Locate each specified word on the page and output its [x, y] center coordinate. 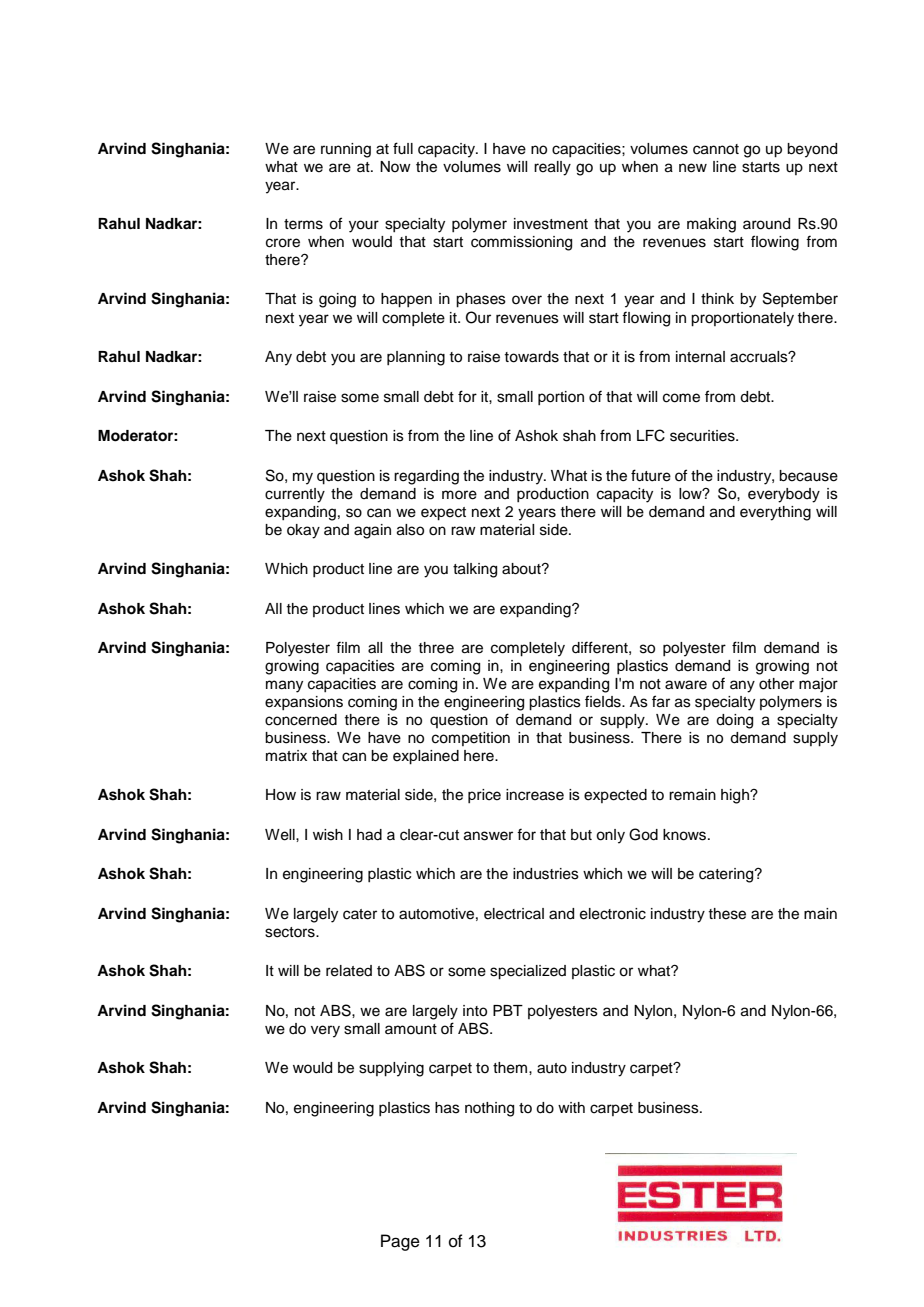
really [552, 168]
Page [400, 1242]
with [571, 1107]
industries [546, 874]
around [766, 224]
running [346, 150]
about [522, 569]
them [511, 1068]
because [808, 476]
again [372, 531]
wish [328, 835]
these [727, 914]
